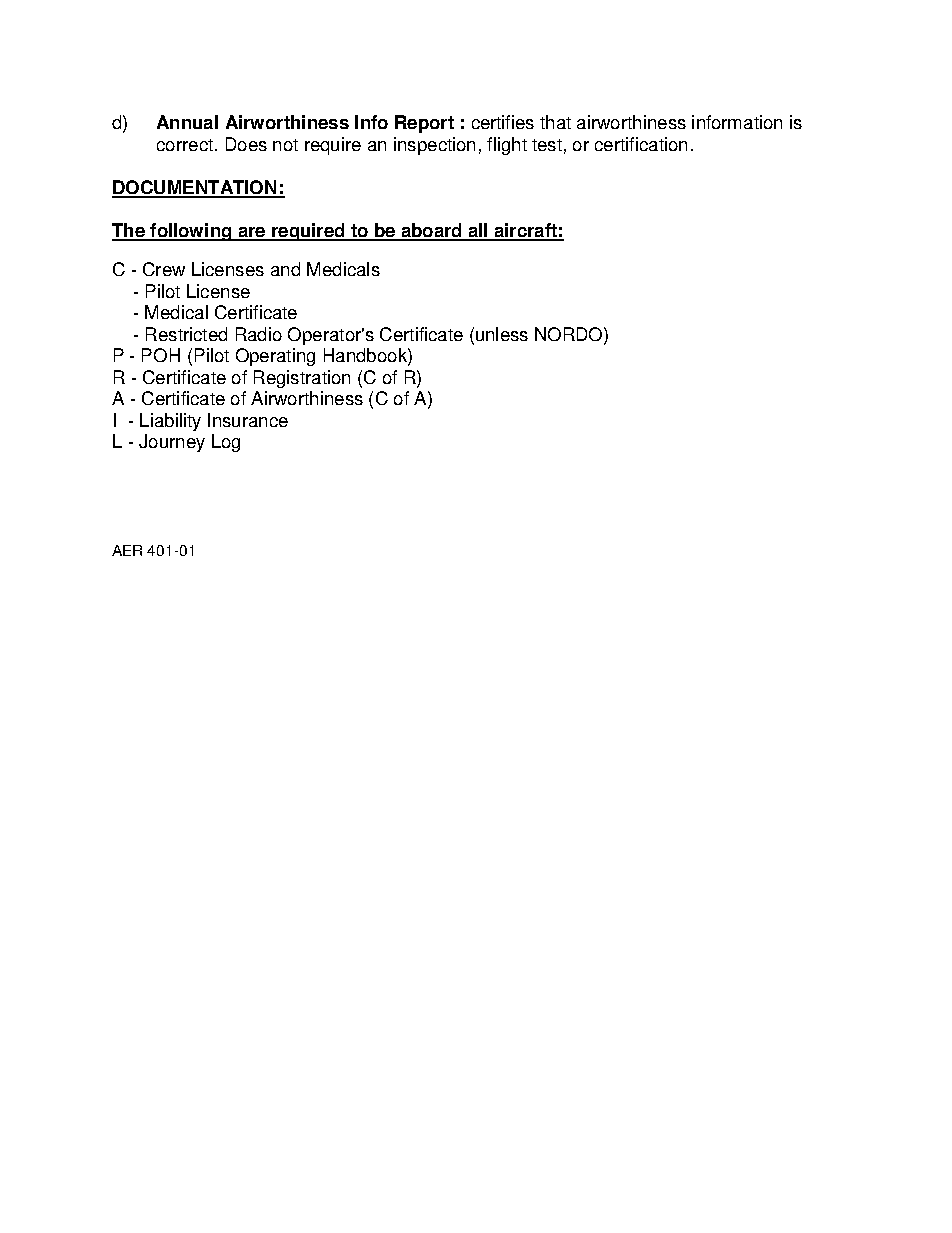 This document has width=952, height=1233. I want to click on AER, so click(127, 550).
